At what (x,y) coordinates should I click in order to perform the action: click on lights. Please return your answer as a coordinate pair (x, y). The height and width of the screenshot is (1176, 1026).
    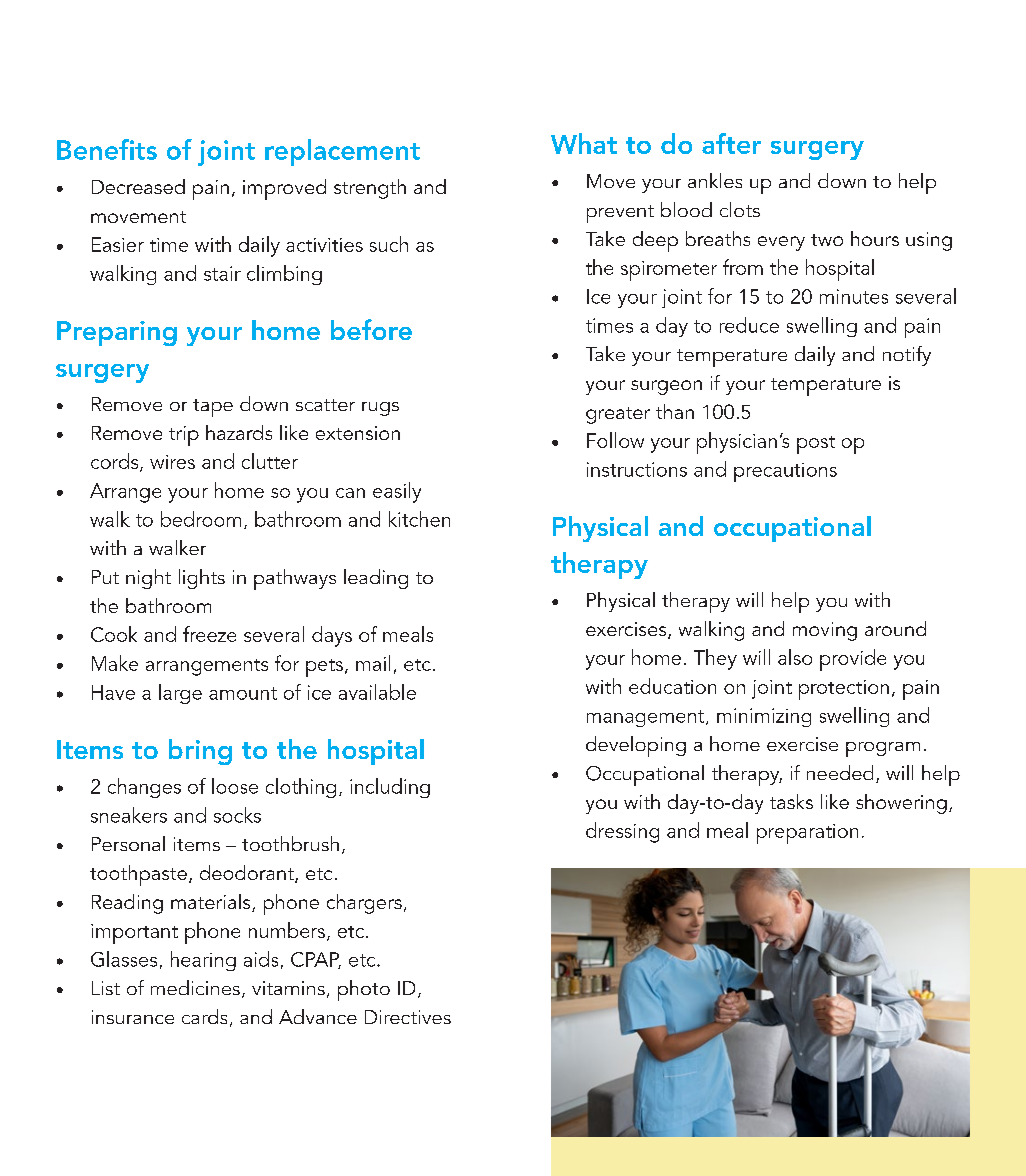
    Looking at the image, I should click on (202, 579).
